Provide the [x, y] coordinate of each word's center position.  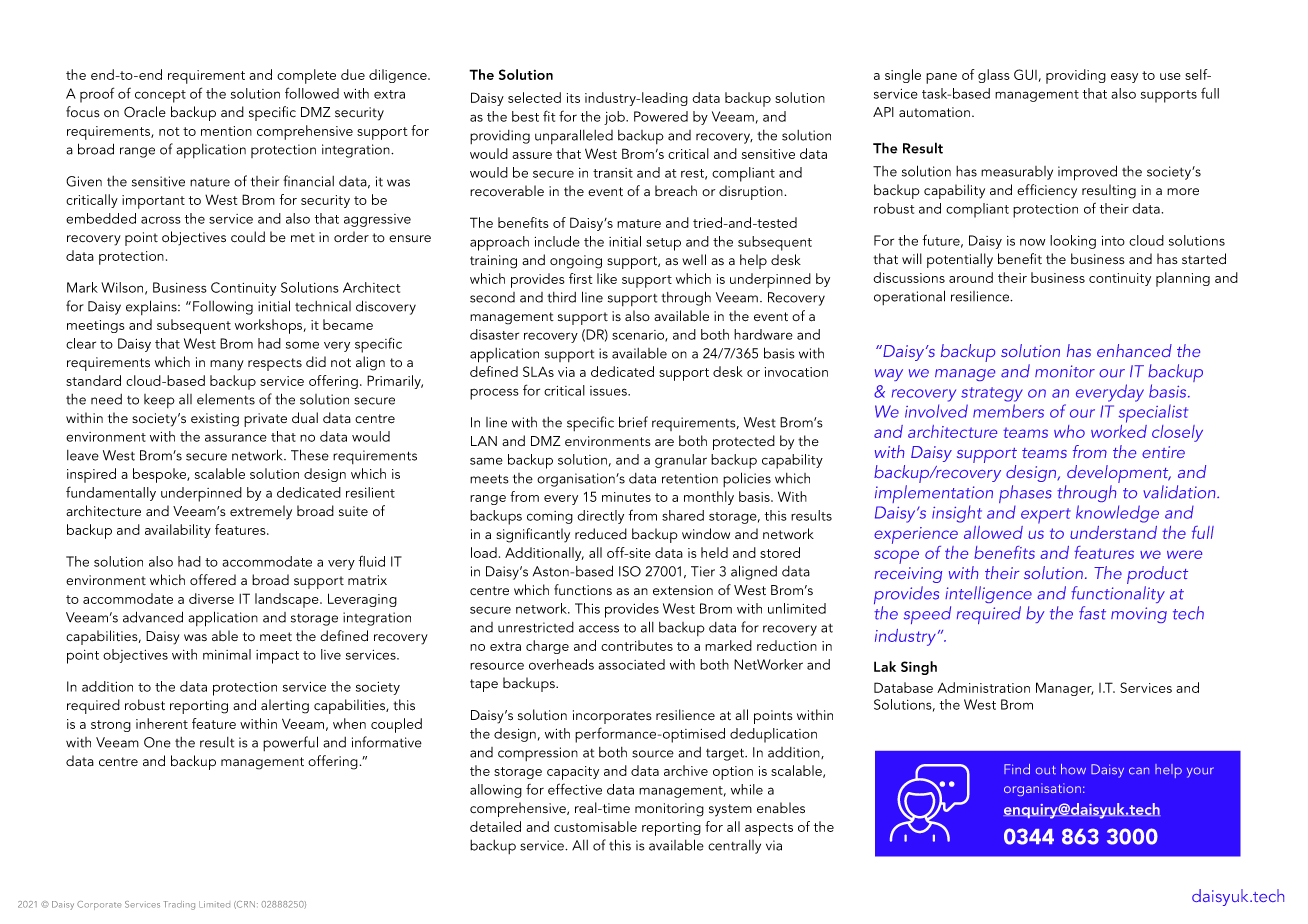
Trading [179, 905]
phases [1025, 494]
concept [160, 96]
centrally [734, 847]
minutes [626, 497]
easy [1124, 78]
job [615, 118]
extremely [261, 512]
